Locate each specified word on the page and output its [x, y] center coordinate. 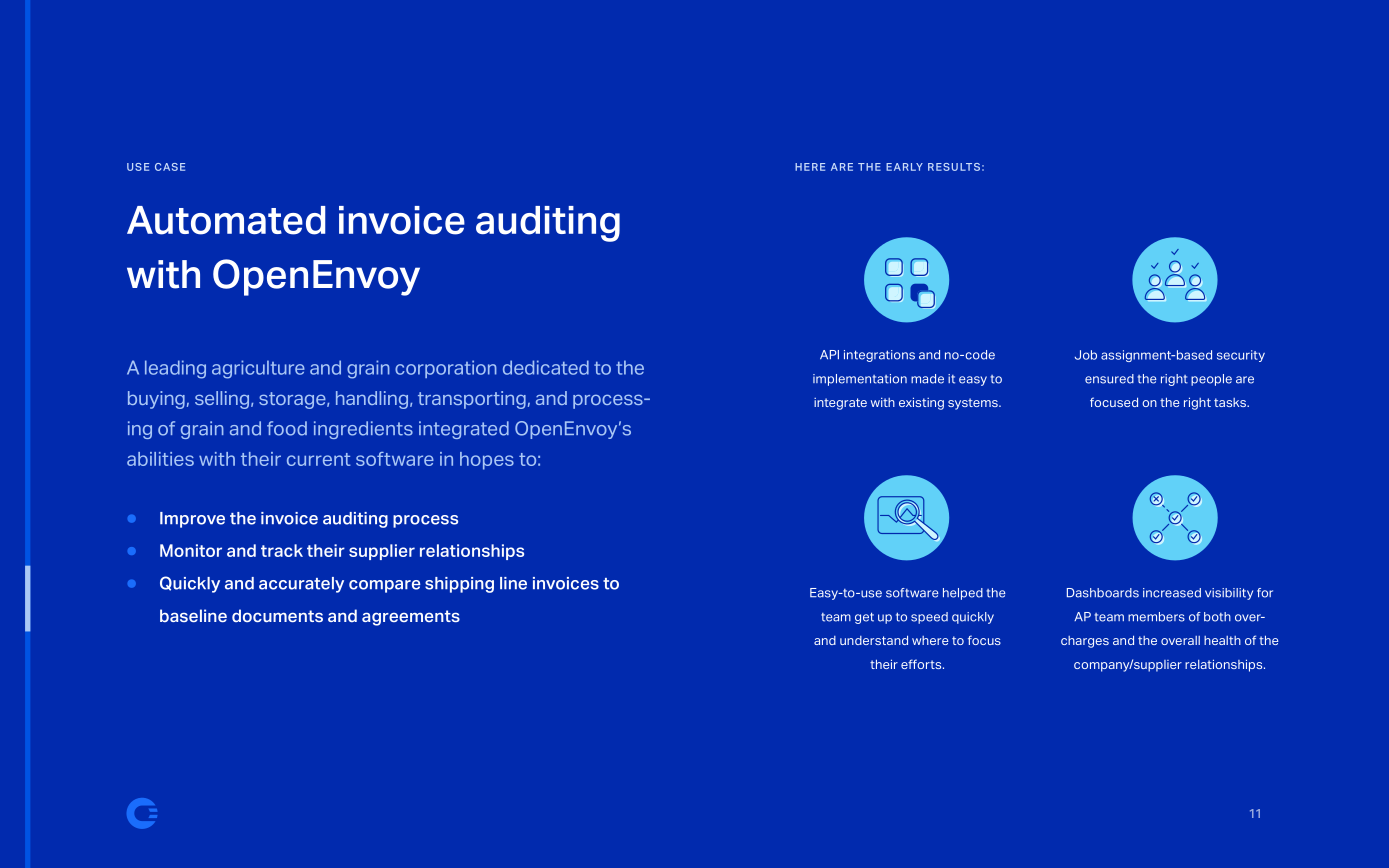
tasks [1231, 402]
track [282, 550]
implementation [860, 380]
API [829, 354]
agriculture [258, 369]
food [287, 428]
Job [1086, 355]
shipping [459, 585]
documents [277, 615]
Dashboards [1103, 593]
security [1241, 356]
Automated [226, 220]
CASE [170, 167]
